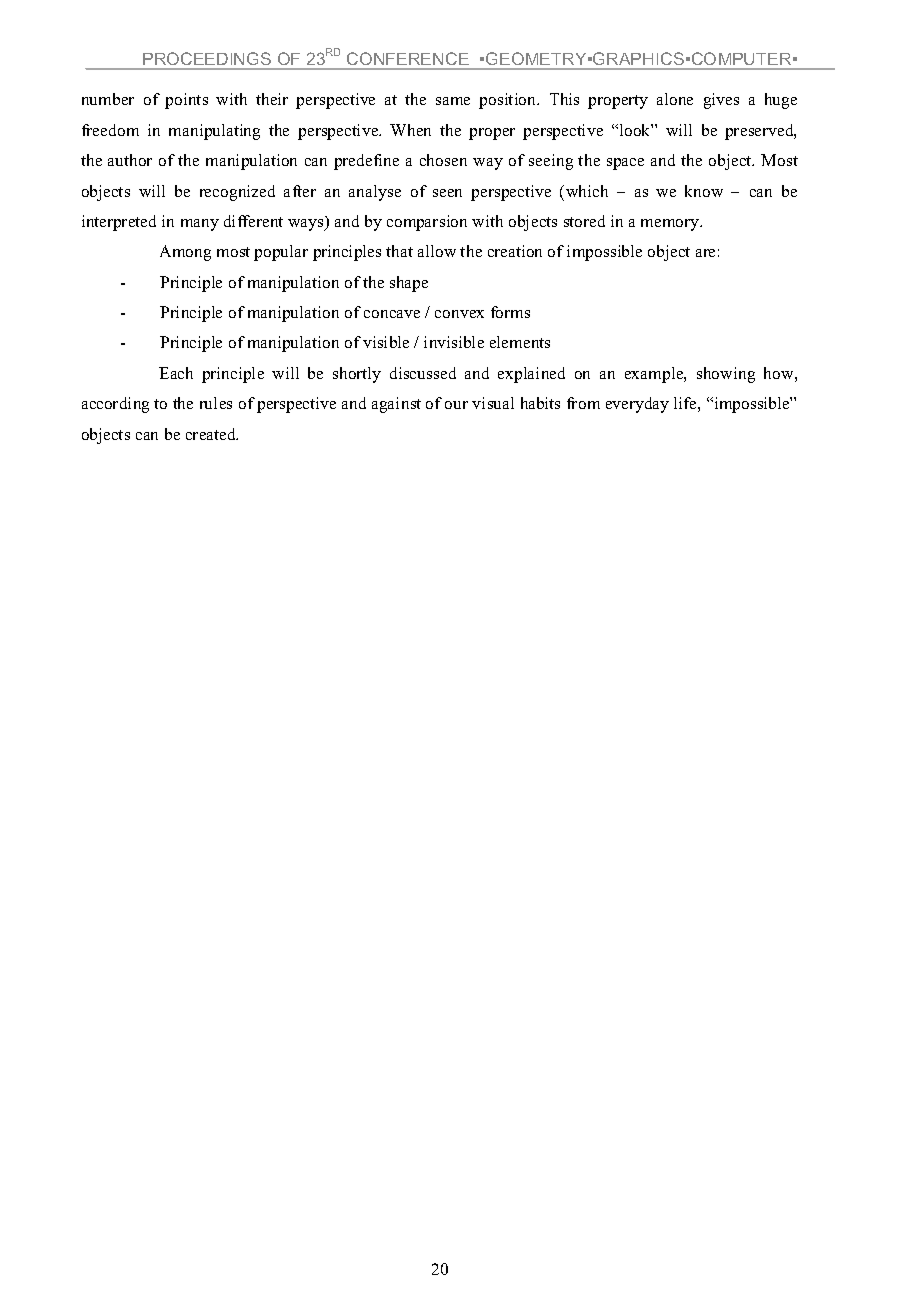 The width and height of the screenshot is (924, 1310). What do you see at coordinates (185, 253) in the screenshot?
I see `Among` at bounding box center [185, 253].
